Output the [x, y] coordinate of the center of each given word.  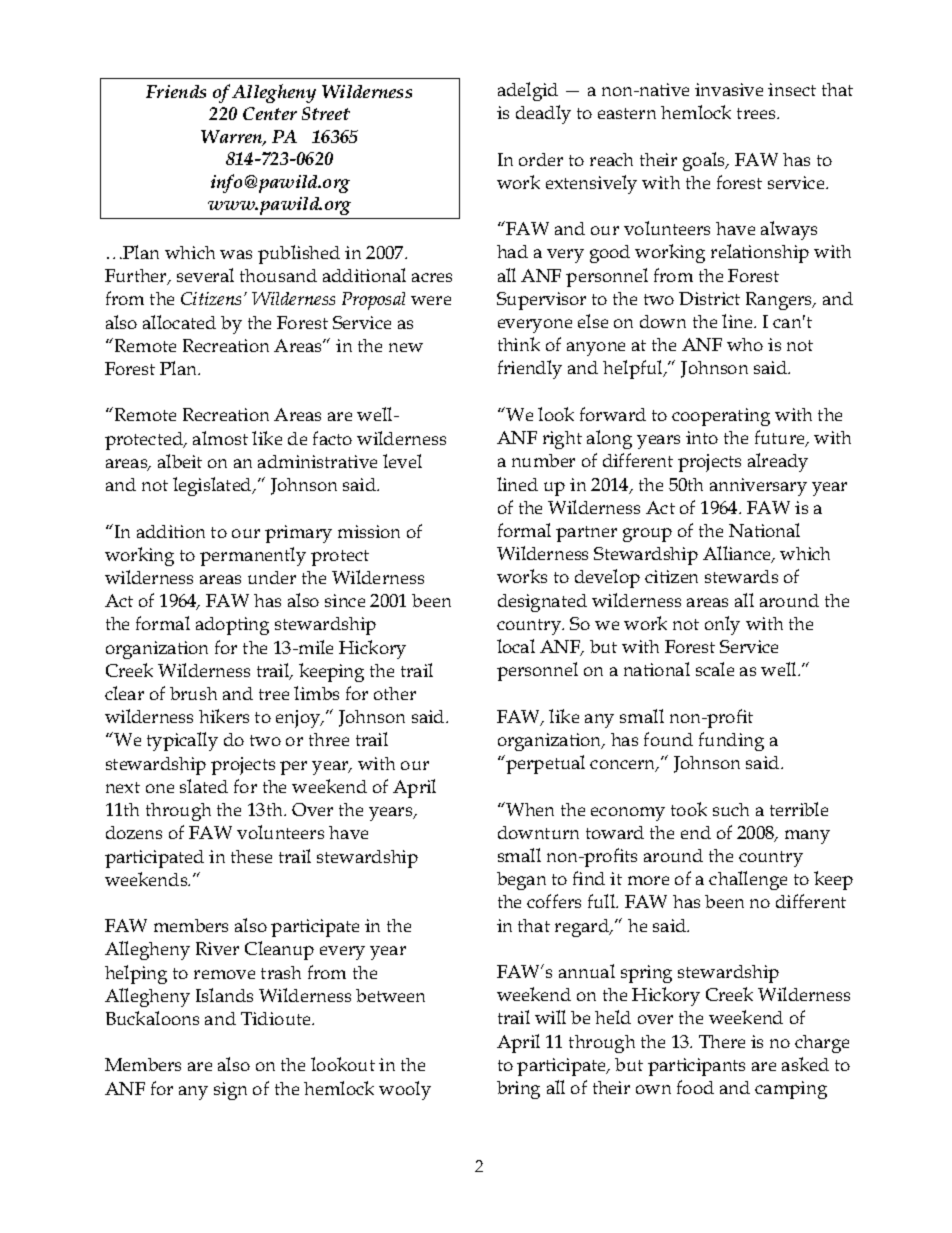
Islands [224, 995]
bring [518, 1090]
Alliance [738, 554]
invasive [729, 89]
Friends [176, 91]
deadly [543, 114]
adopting [232, 626]
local [516, 646]
